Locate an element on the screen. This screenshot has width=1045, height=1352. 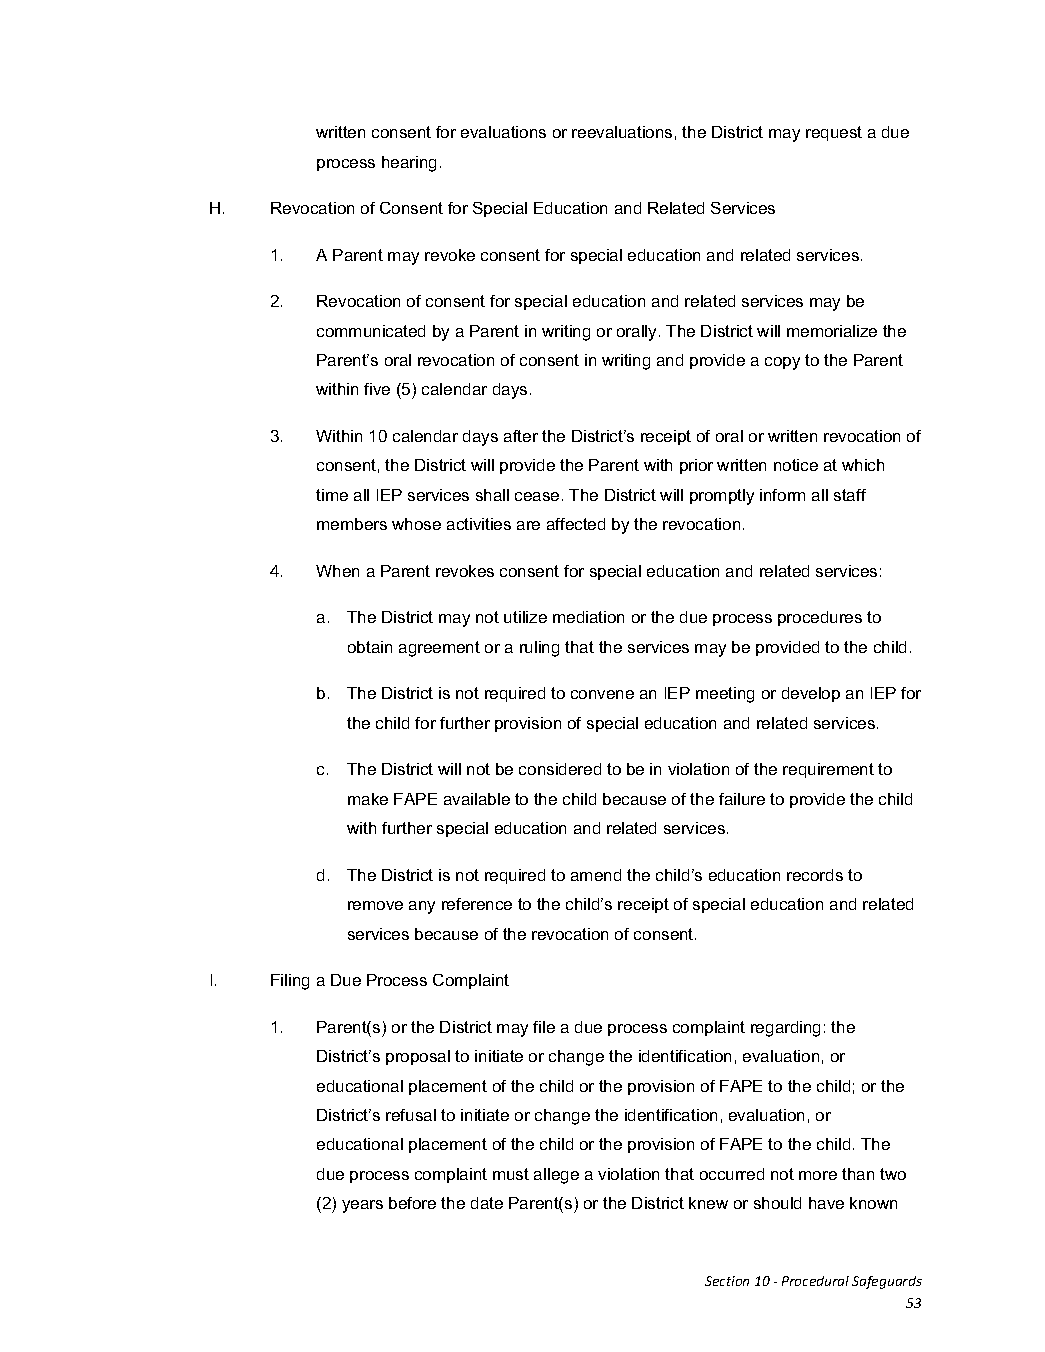
staff is located at coordinates (850, 495).
